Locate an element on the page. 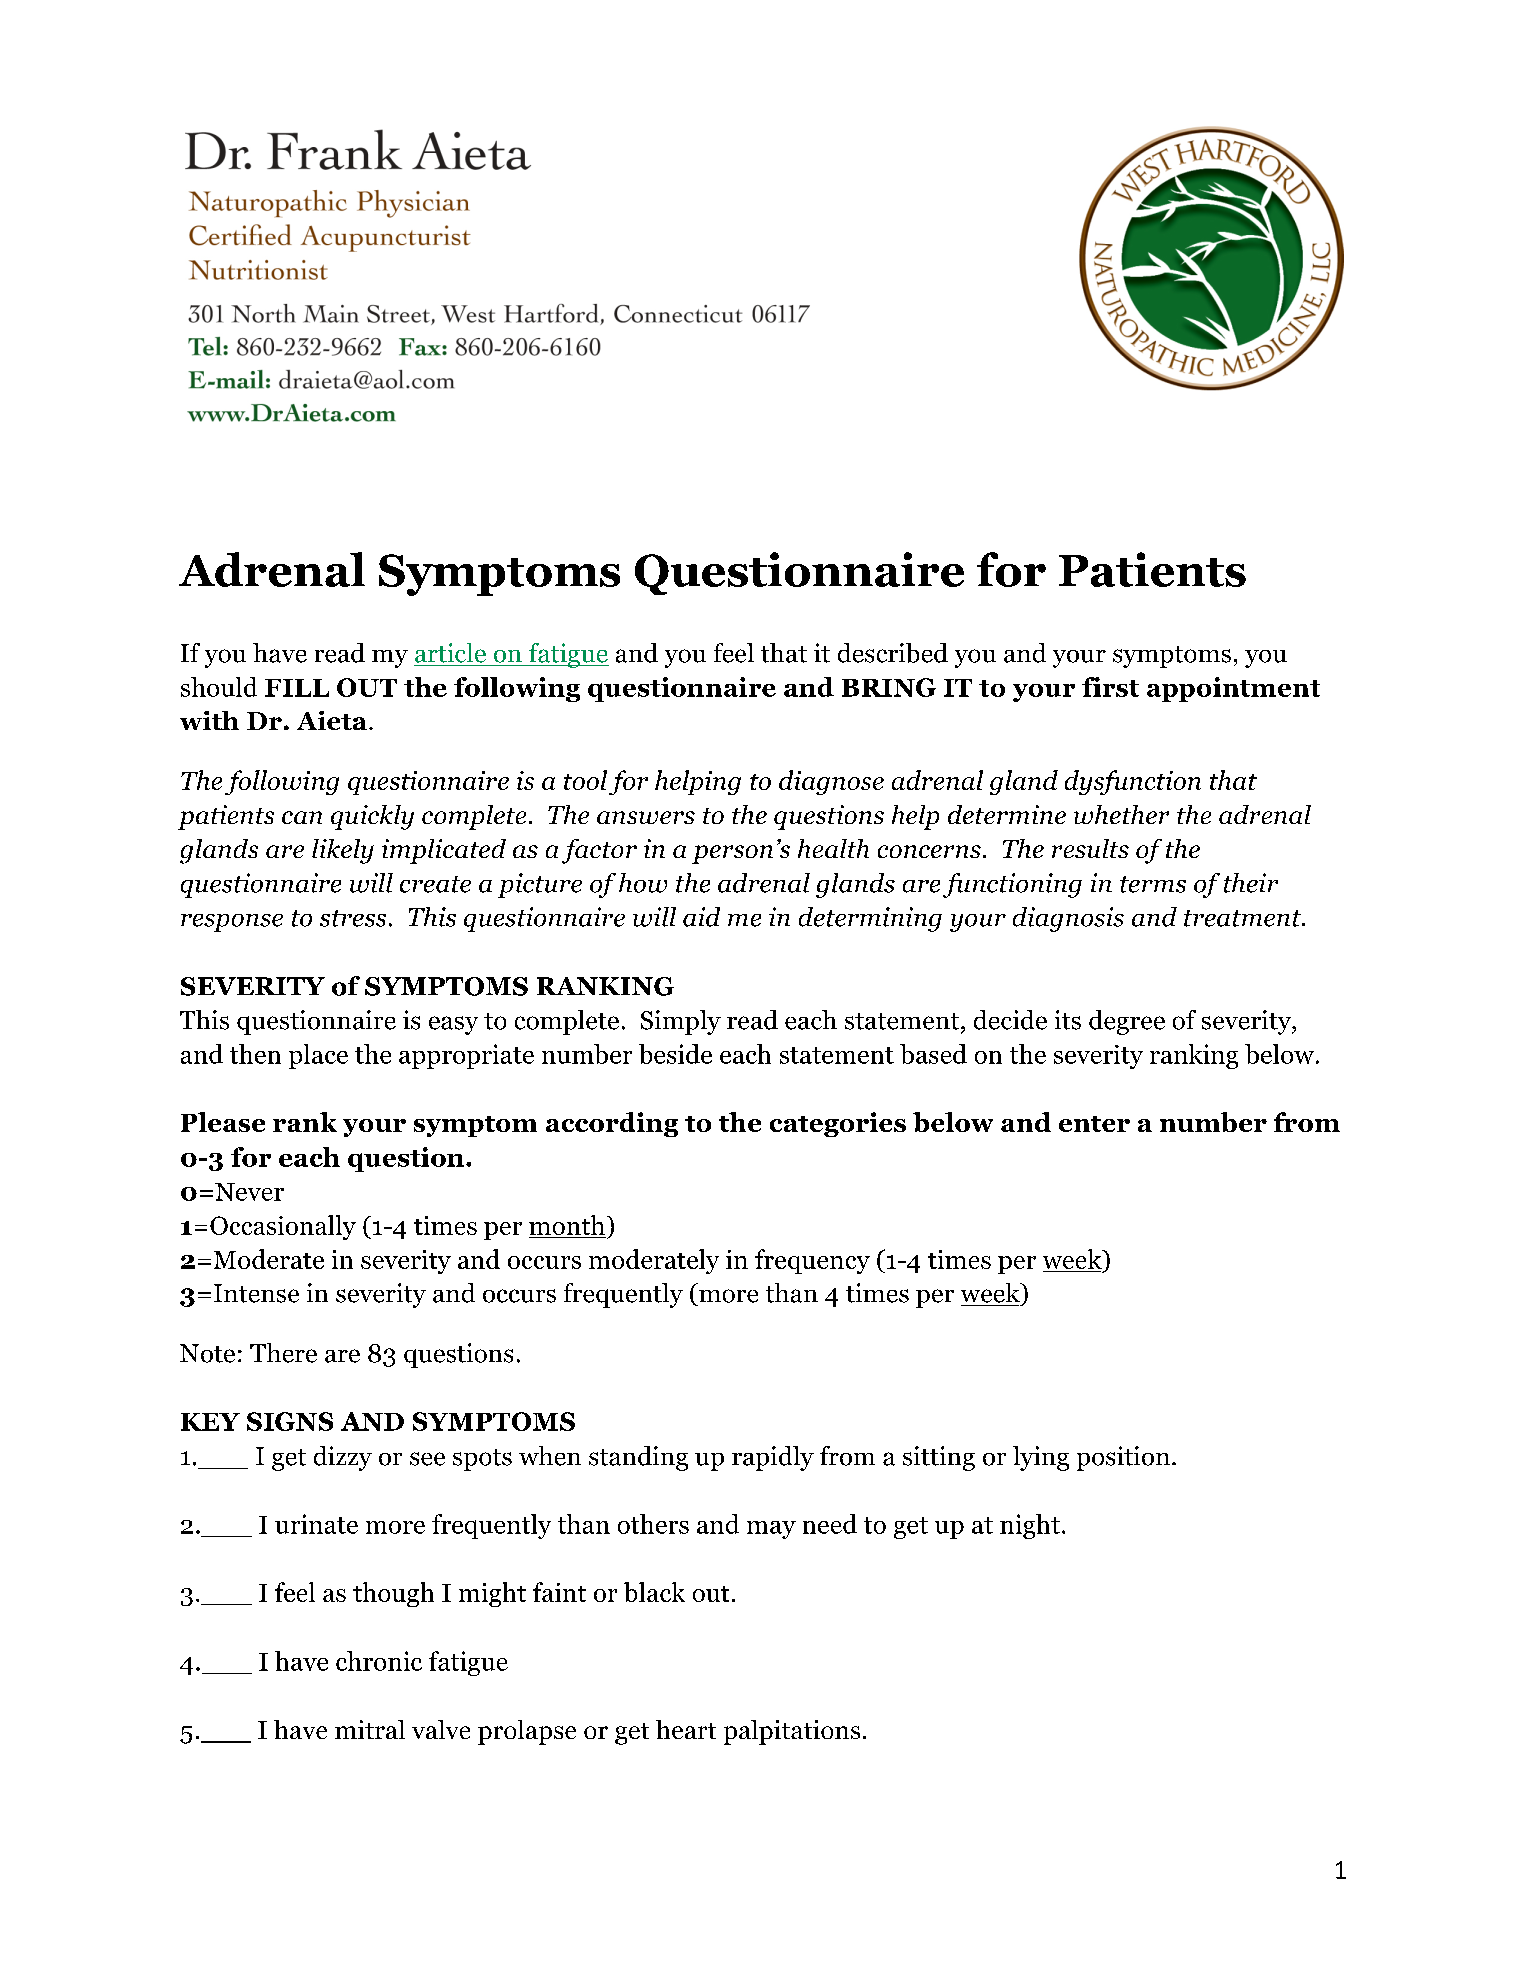 The image size is (1527, 1976). terms is located at coordinates (1153, 884).
